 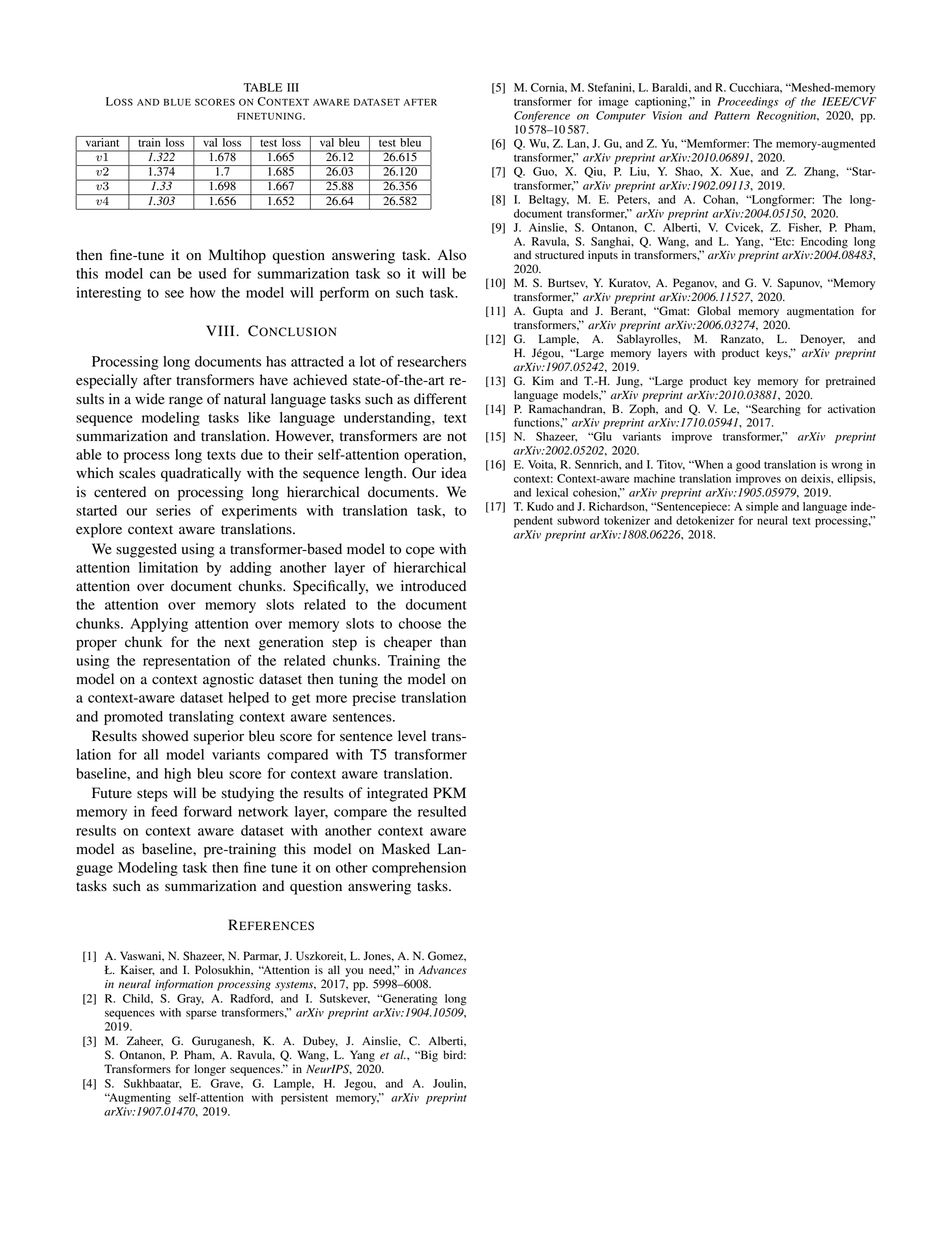 What do you see at coordinates (164, 811) in the document?
I see `feed` at bounding box center [164, 811].
